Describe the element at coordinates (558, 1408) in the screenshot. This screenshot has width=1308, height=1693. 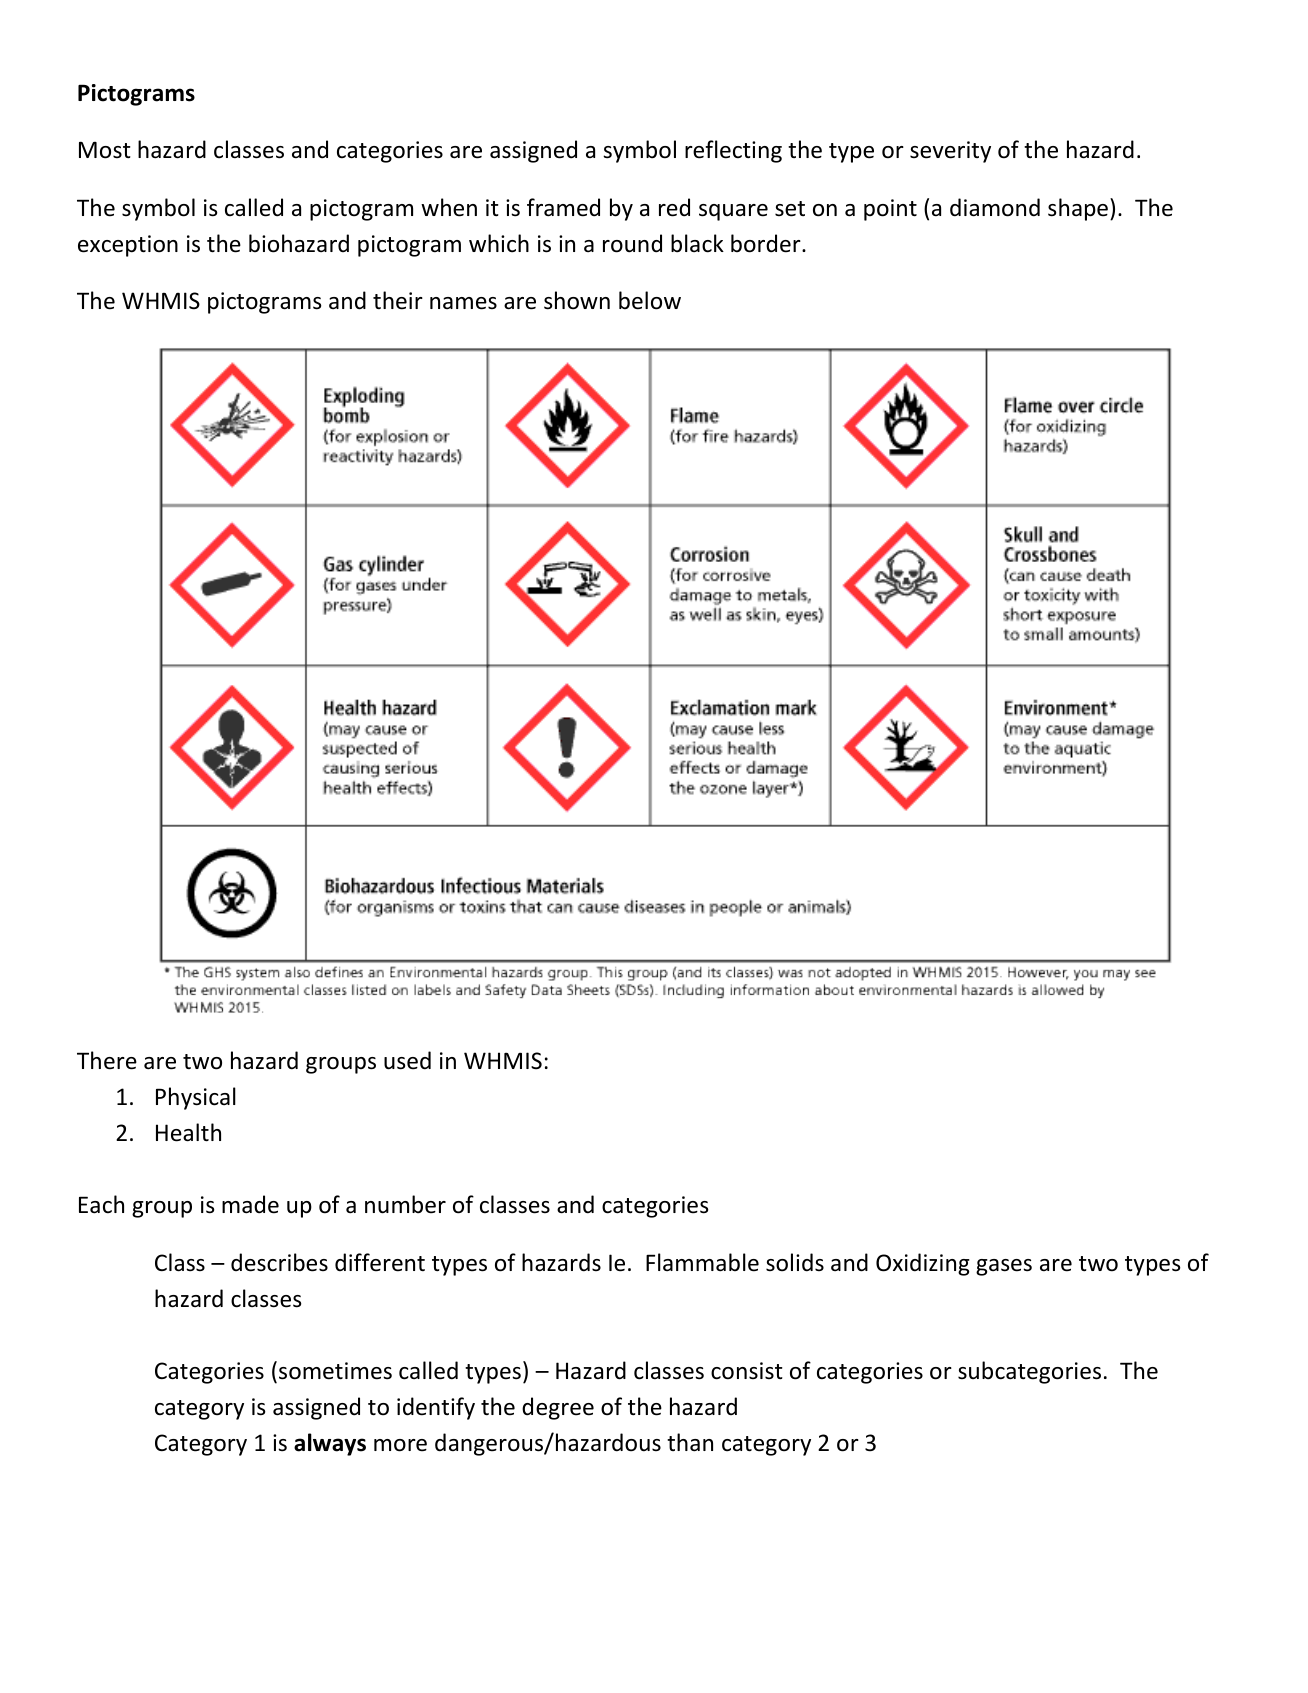
I see `degree` at that location.
